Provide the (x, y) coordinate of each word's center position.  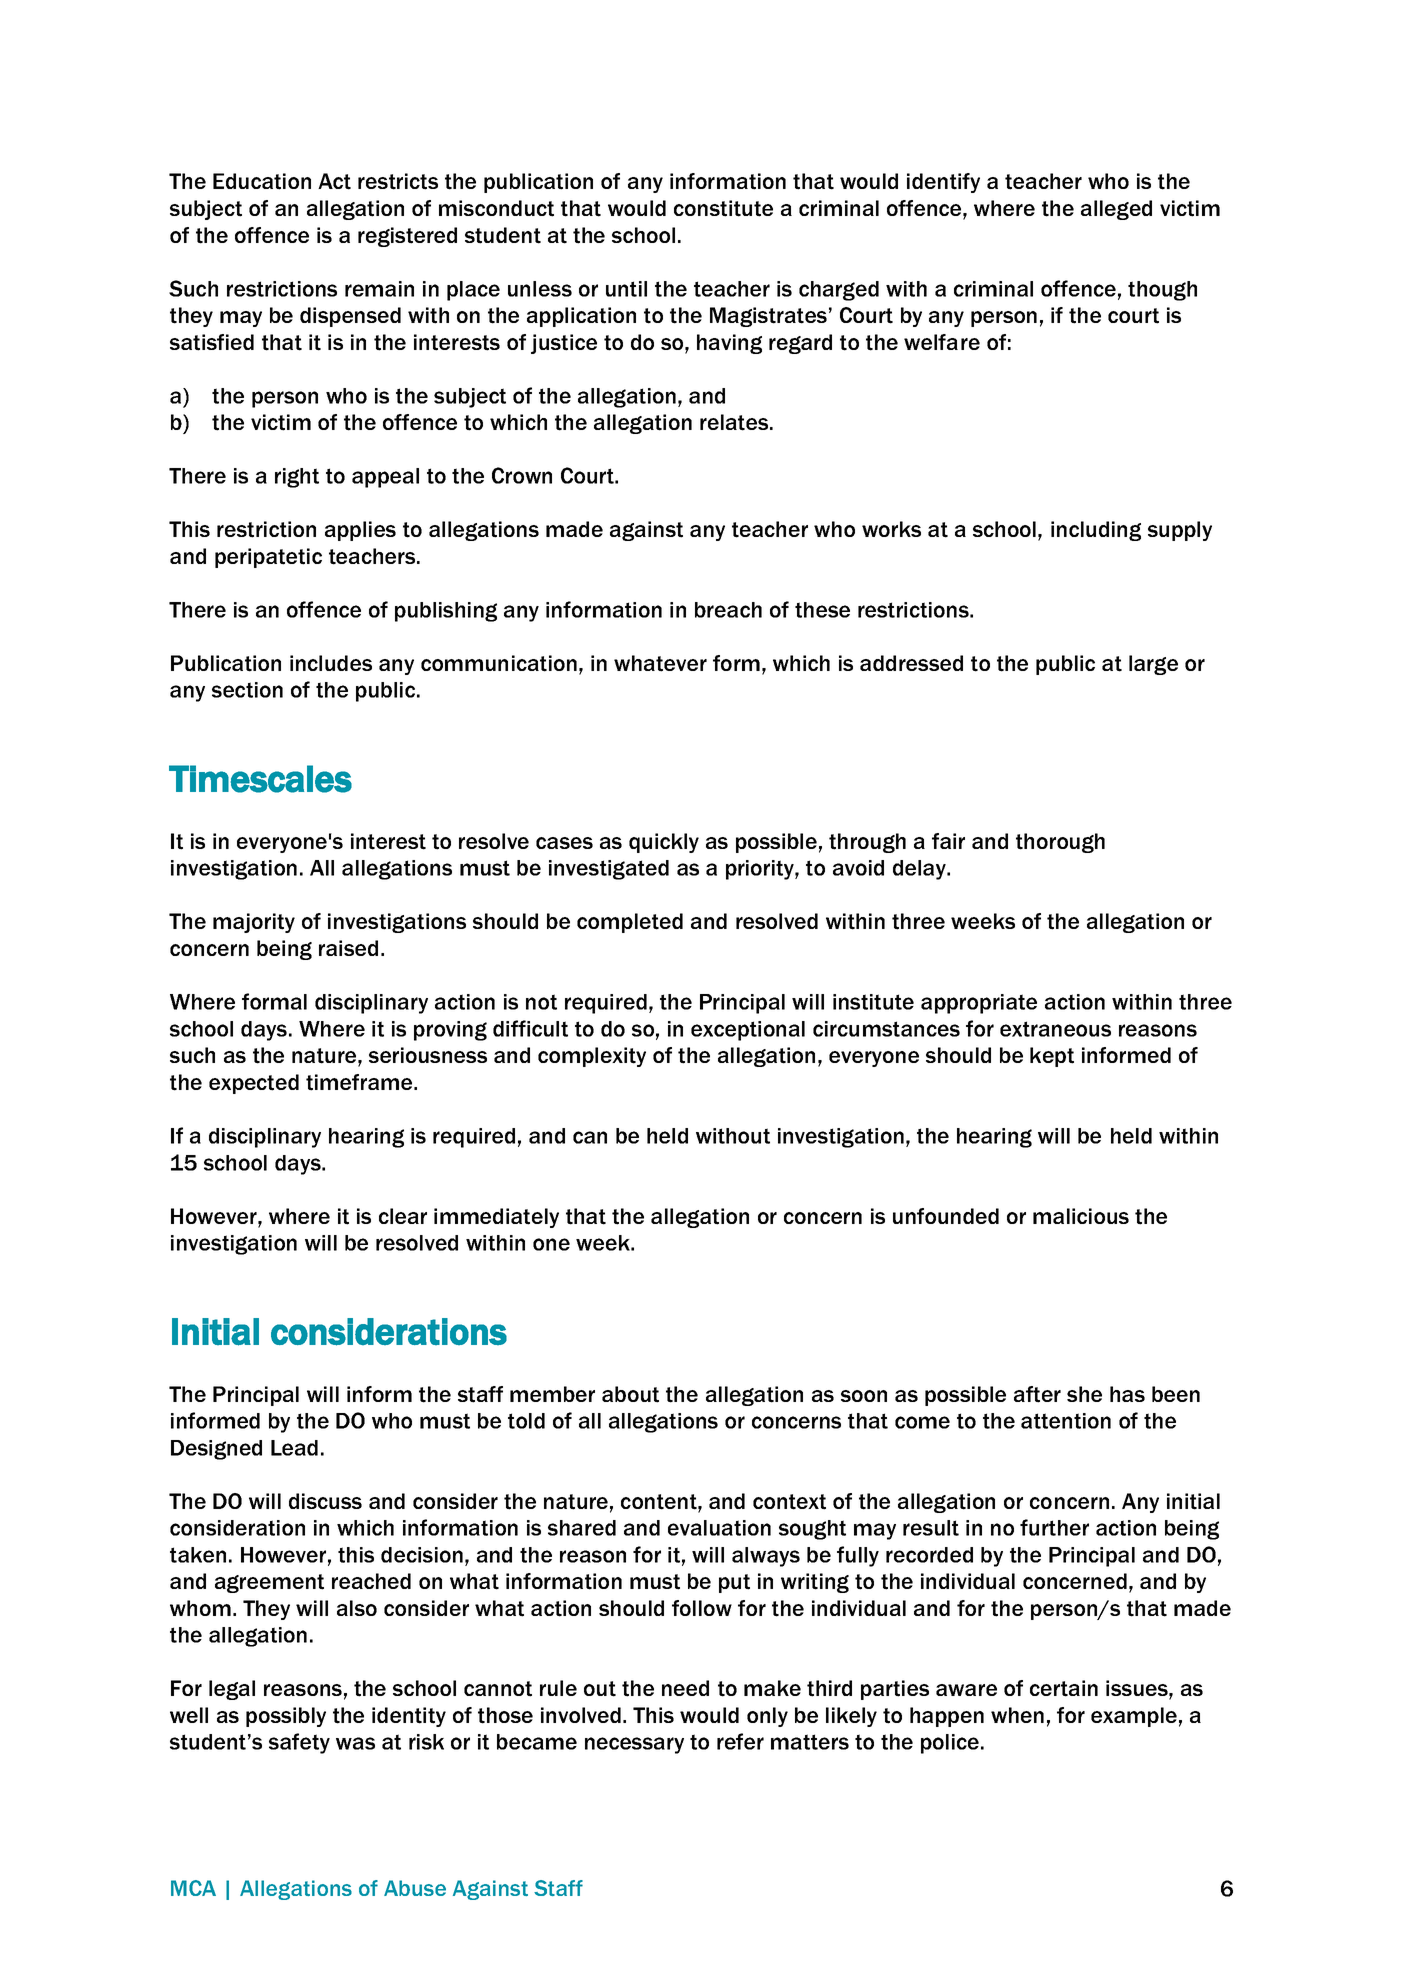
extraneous (1055, 1029)
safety (299, 1743)
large (1153, 665)
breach (728, 610)
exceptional (748, 1031)
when (1017, 1715)
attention (1066, 1421)
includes (331, 663)
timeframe (360, 1082)
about (630, 1394)
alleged (1116, 210)
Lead (294, 1448)
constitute (723, 208)
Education (262, 181)
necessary (634, 1745)
